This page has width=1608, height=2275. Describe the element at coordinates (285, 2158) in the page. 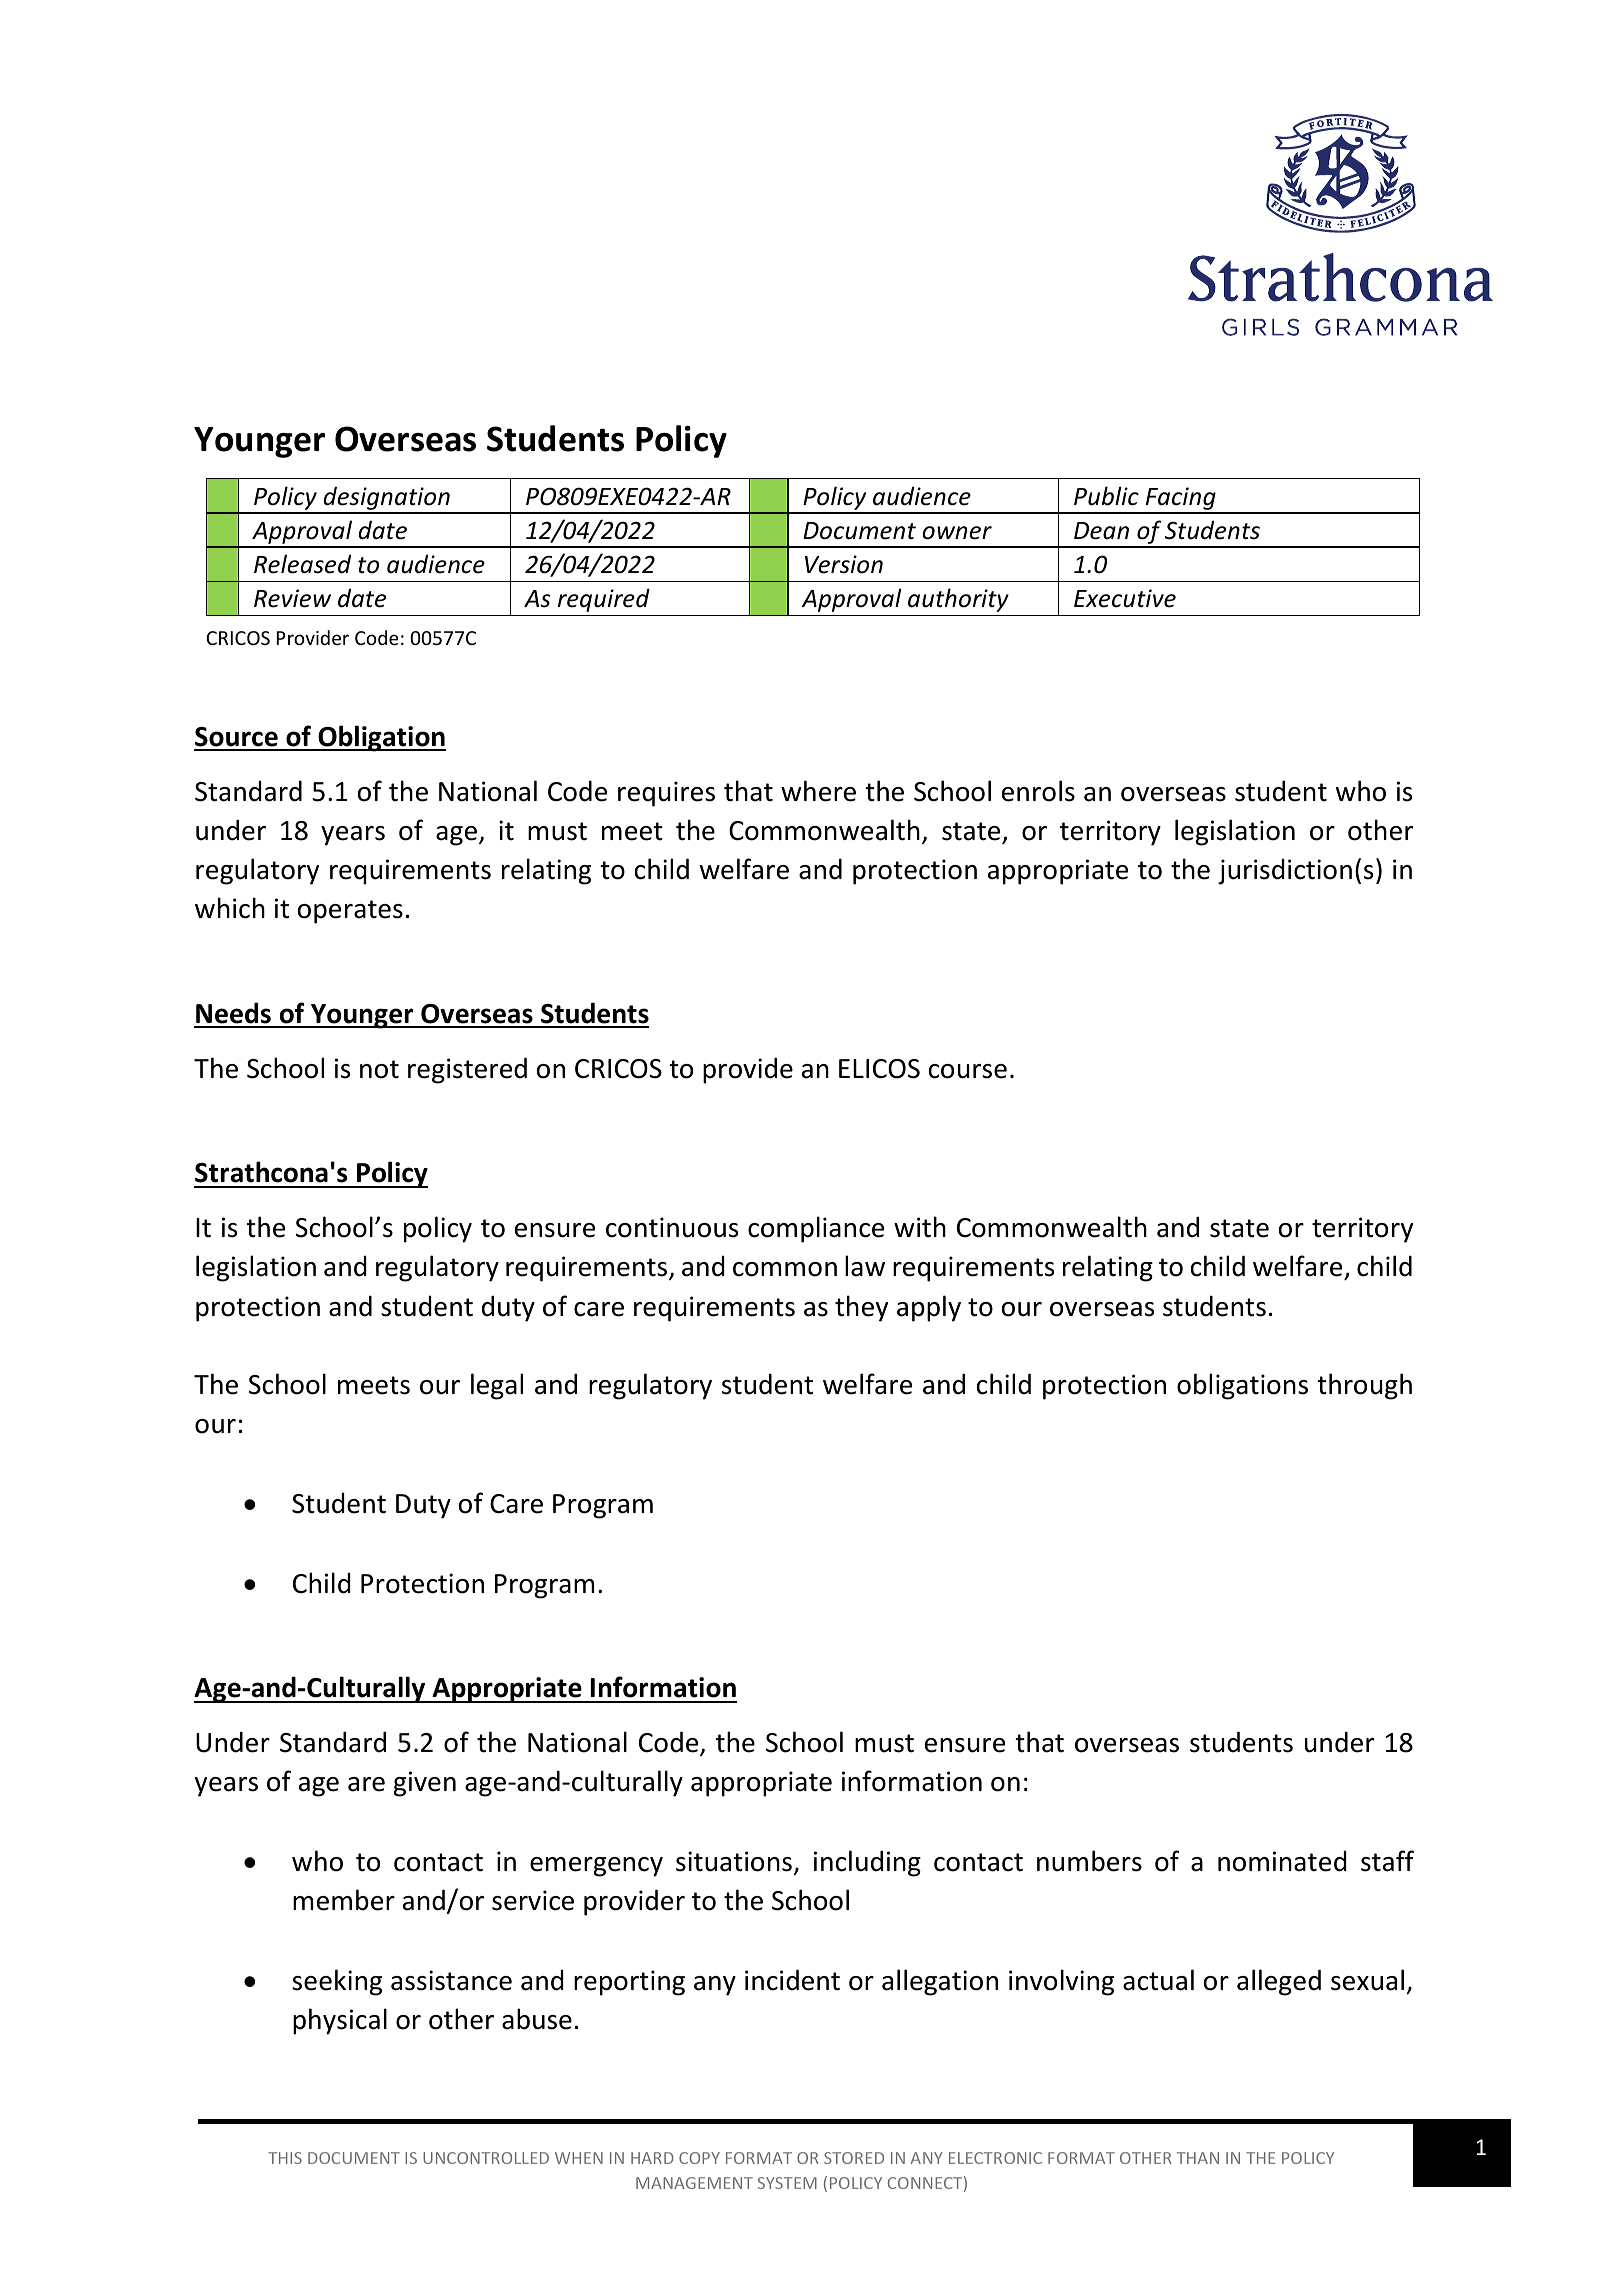

I see `THIS` at that location.
